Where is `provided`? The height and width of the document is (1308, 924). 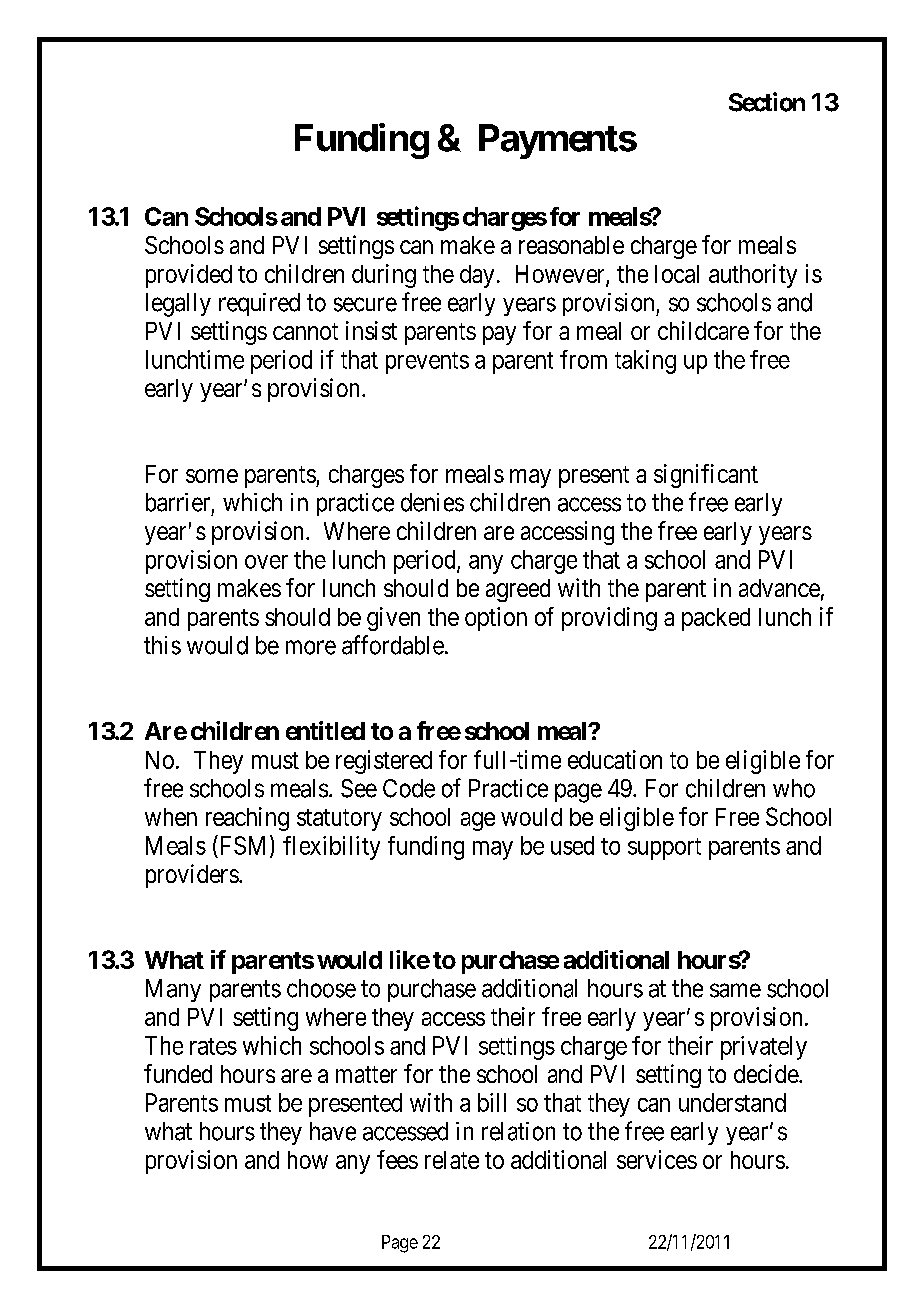
provided is located at coordinates (189, 276).
